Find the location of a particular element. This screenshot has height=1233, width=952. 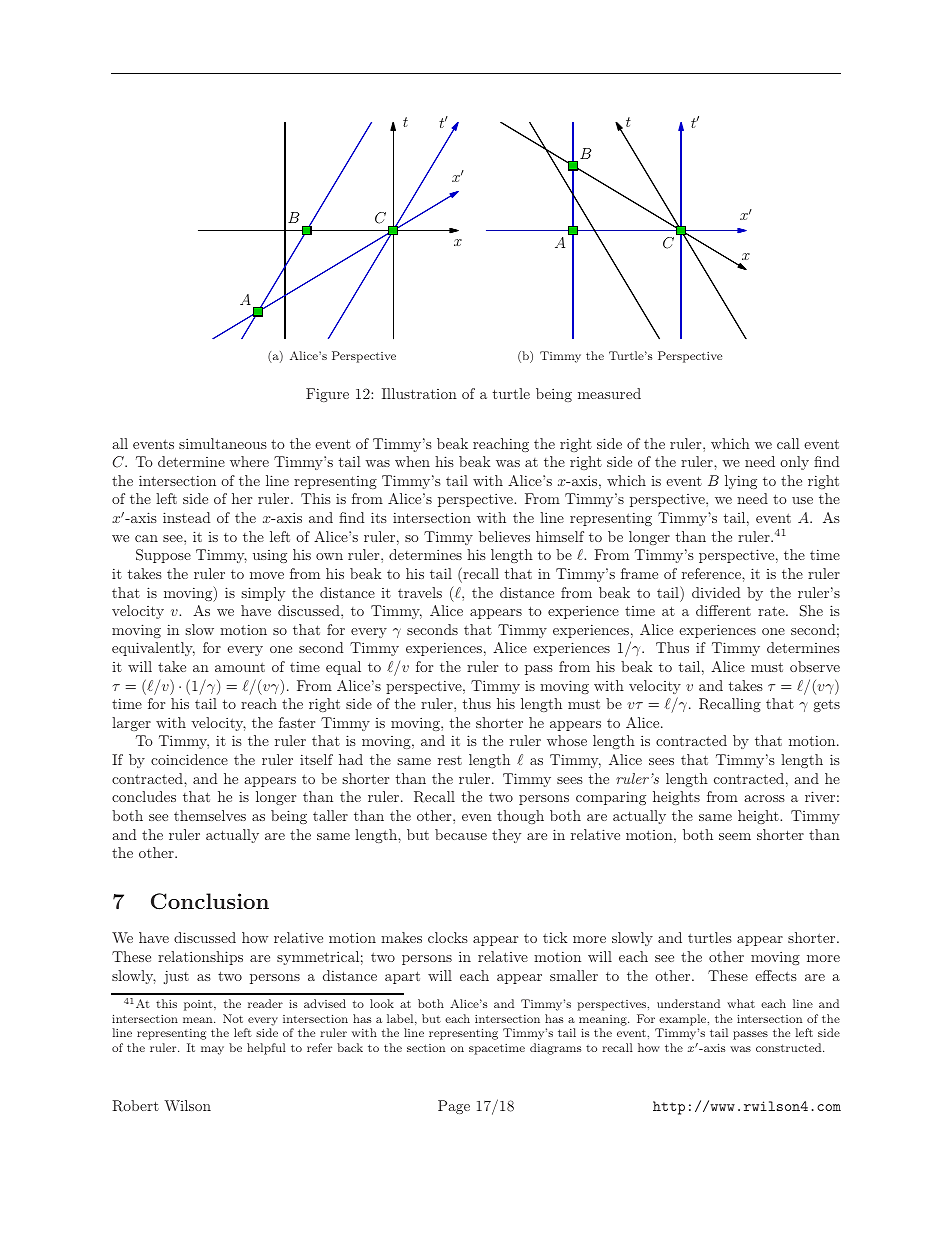

seem is located at coordinates (735, 836).
